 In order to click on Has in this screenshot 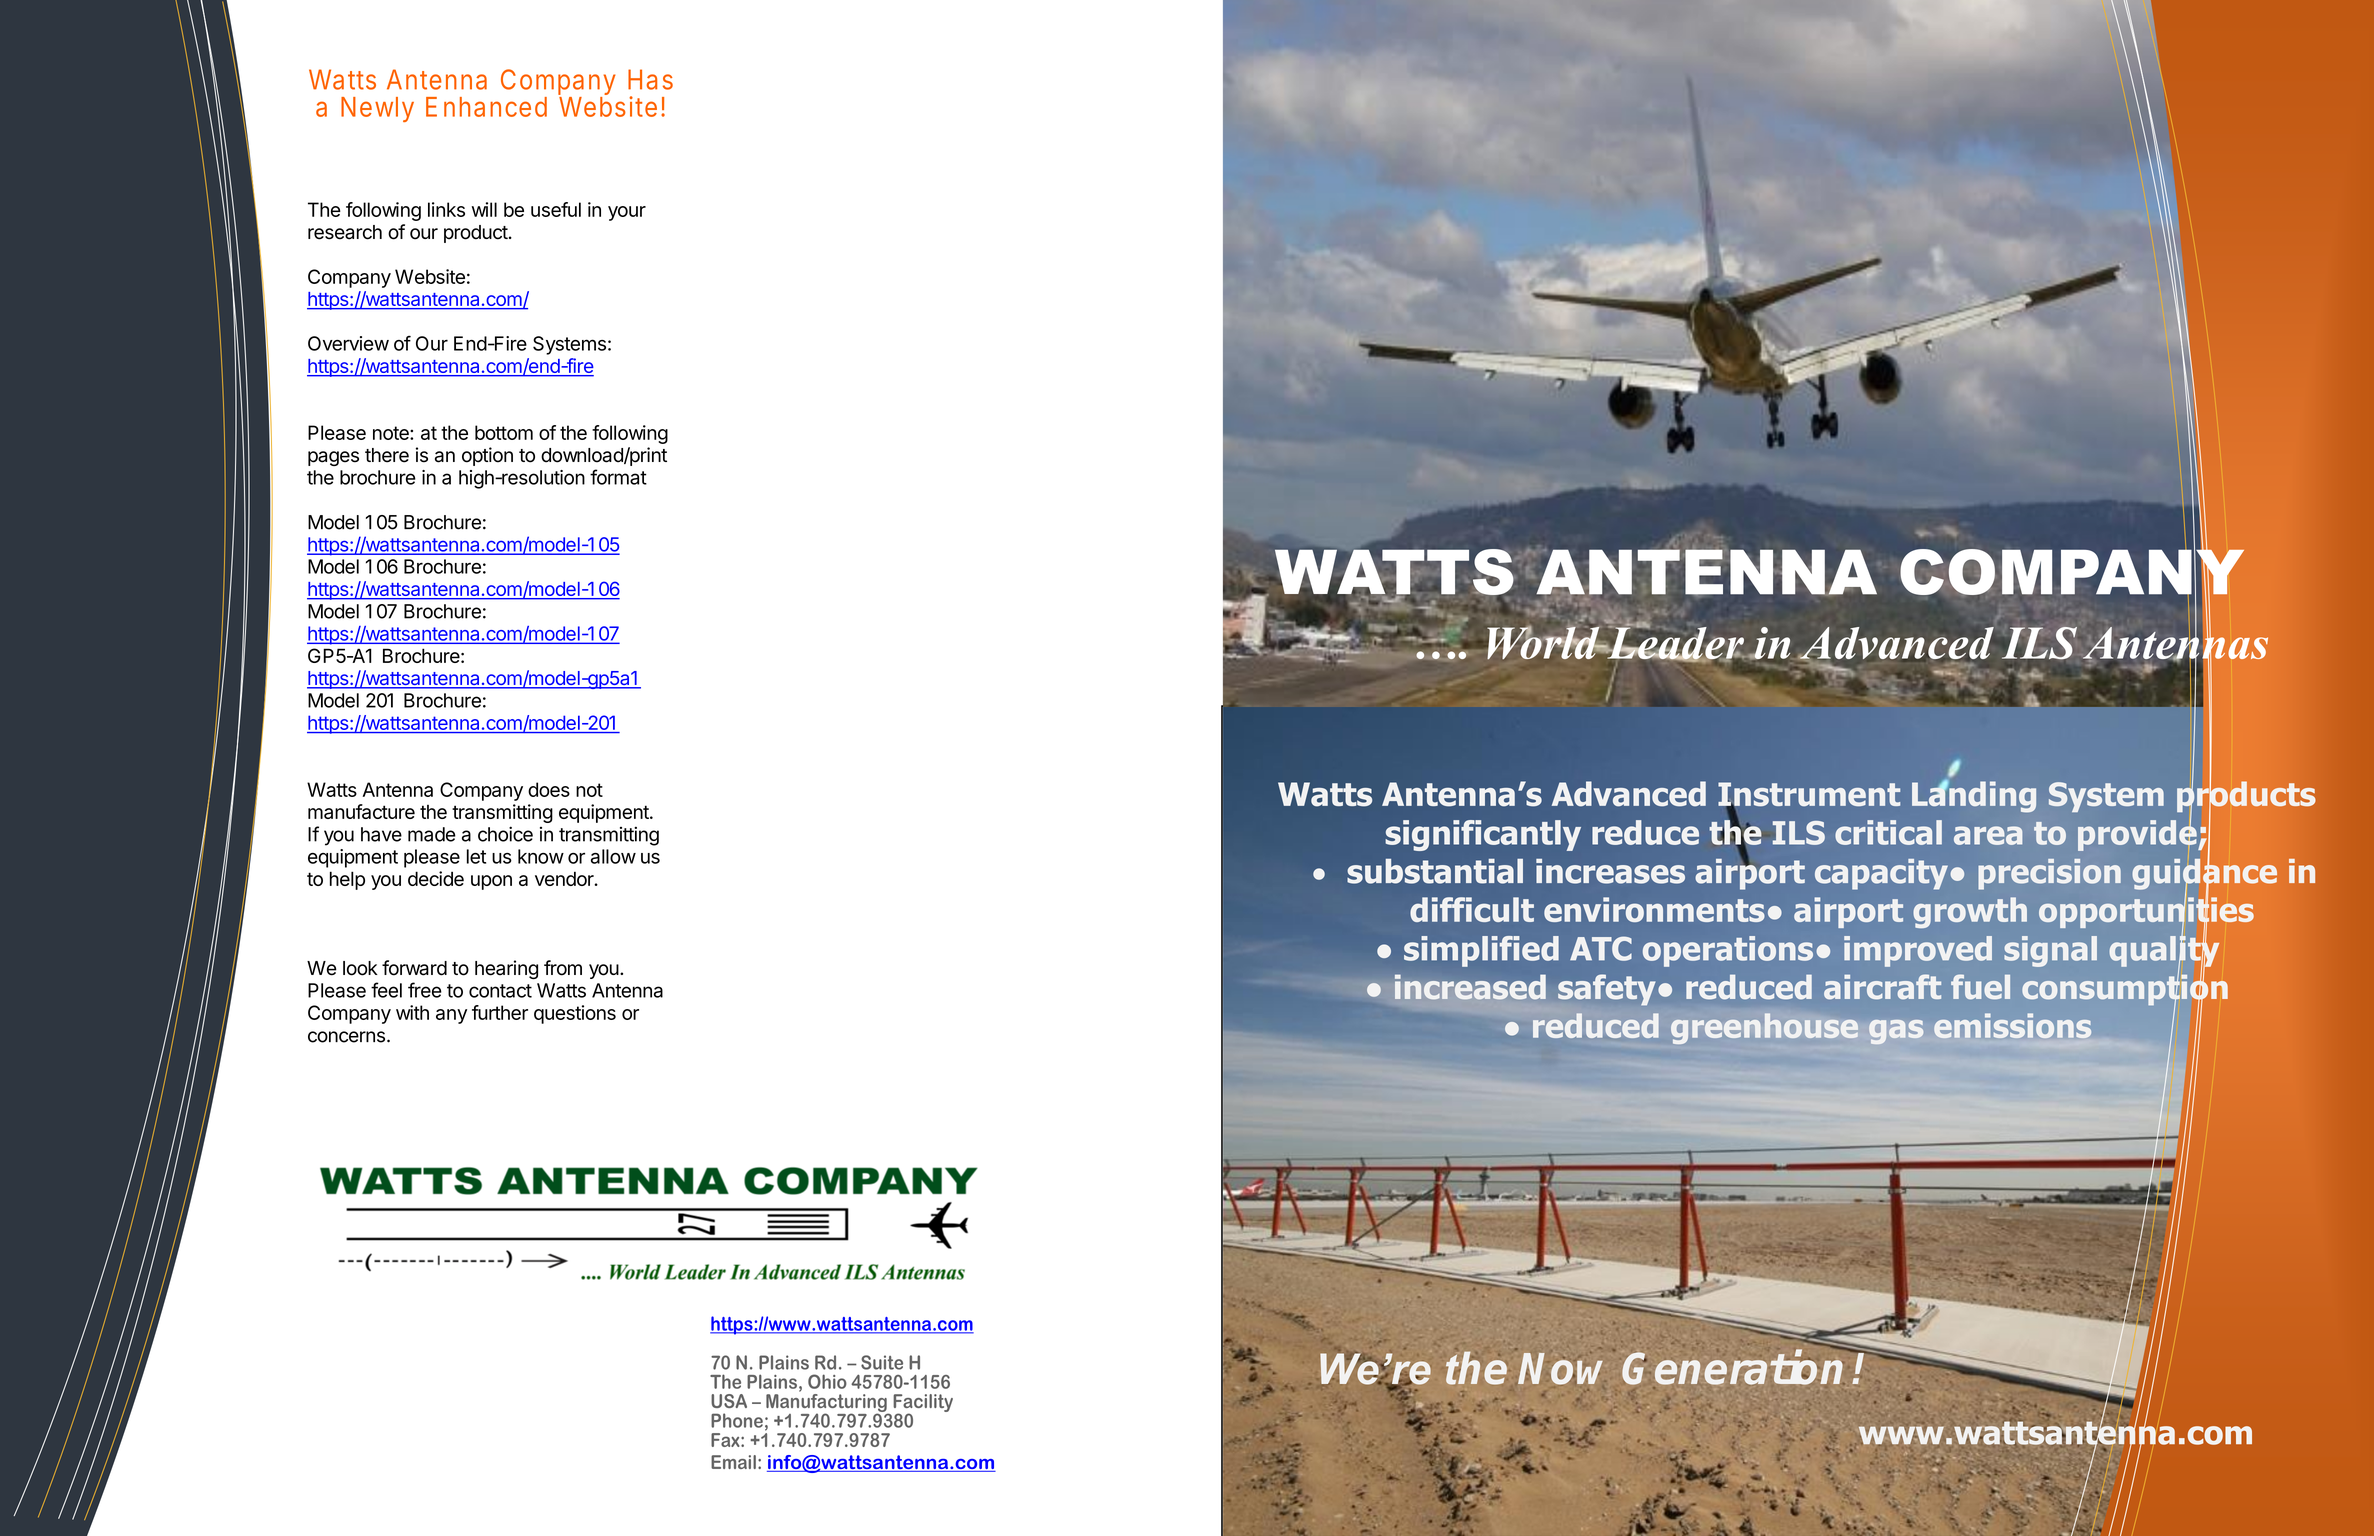, I will do `click(650, 79)`.
